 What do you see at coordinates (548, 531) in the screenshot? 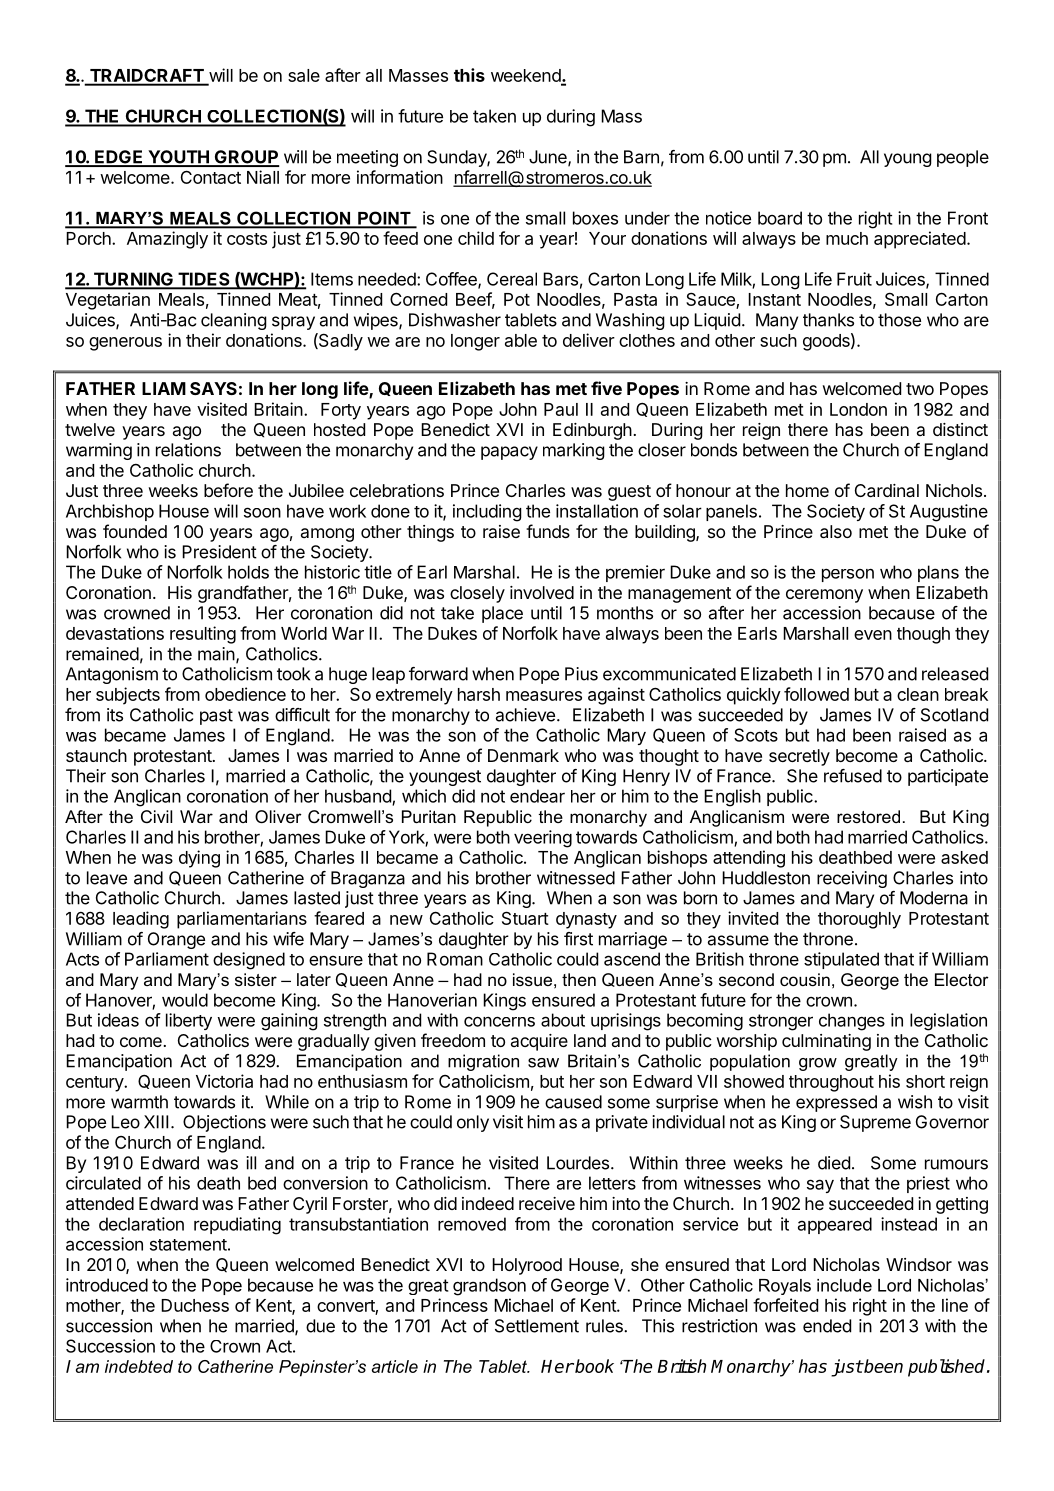
I see `funds` at bounding box center [548, 531].
